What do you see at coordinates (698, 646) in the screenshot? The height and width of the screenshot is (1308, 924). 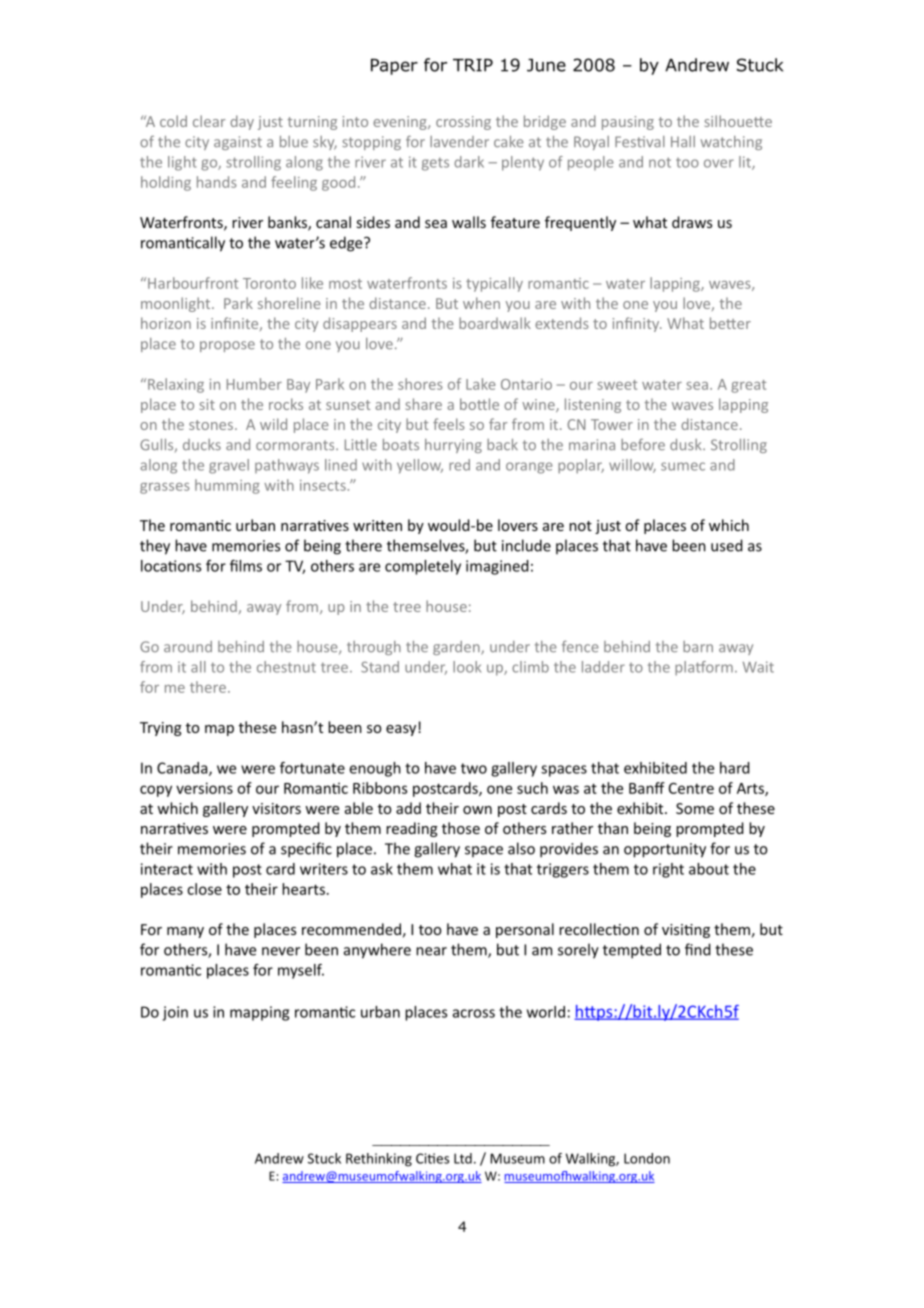 I see `barn` at bounding box center [698, 646].
